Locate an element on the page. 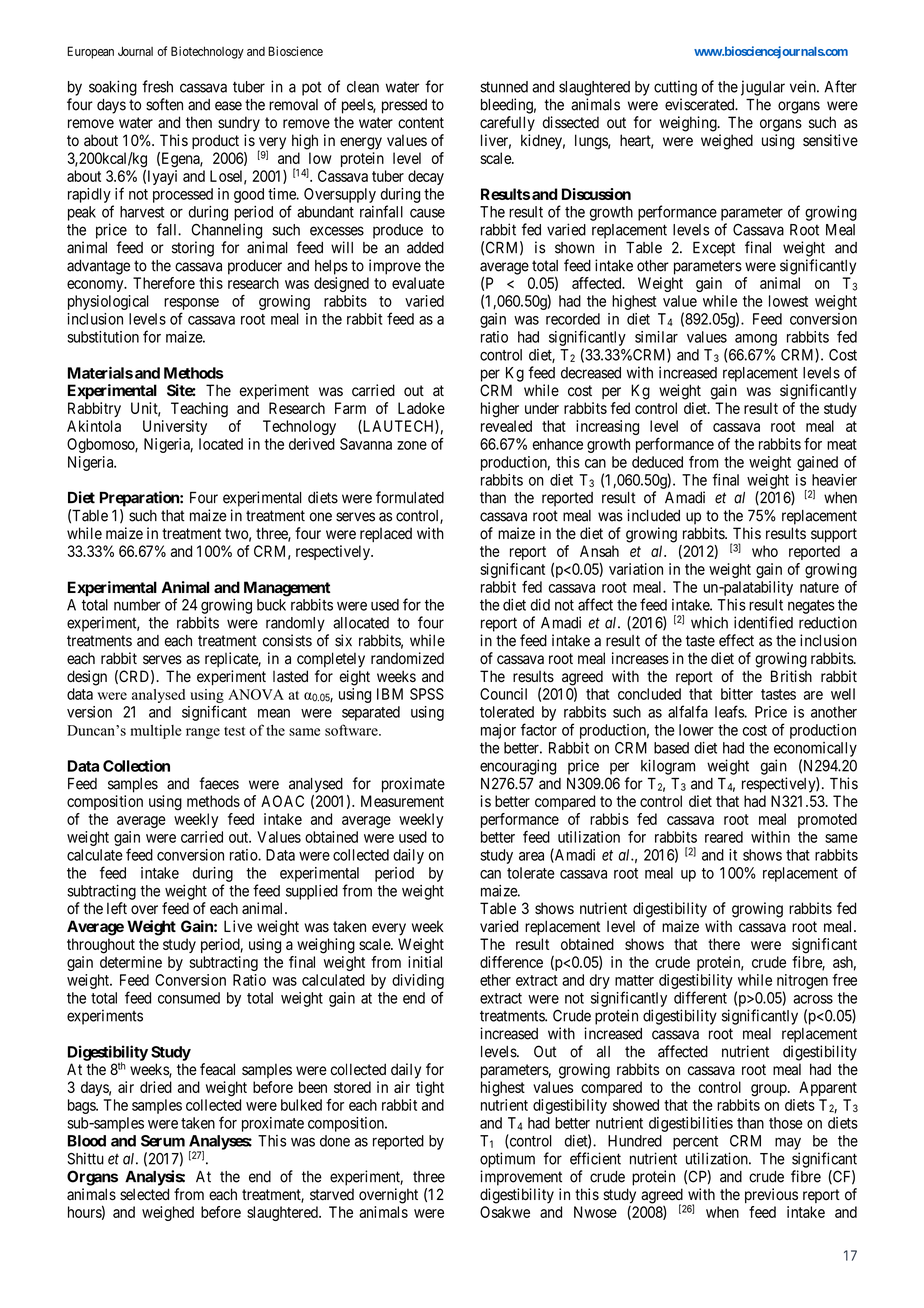 The width and height of the image is (924, 1308). jugular is located at coordinates (763, 88).
